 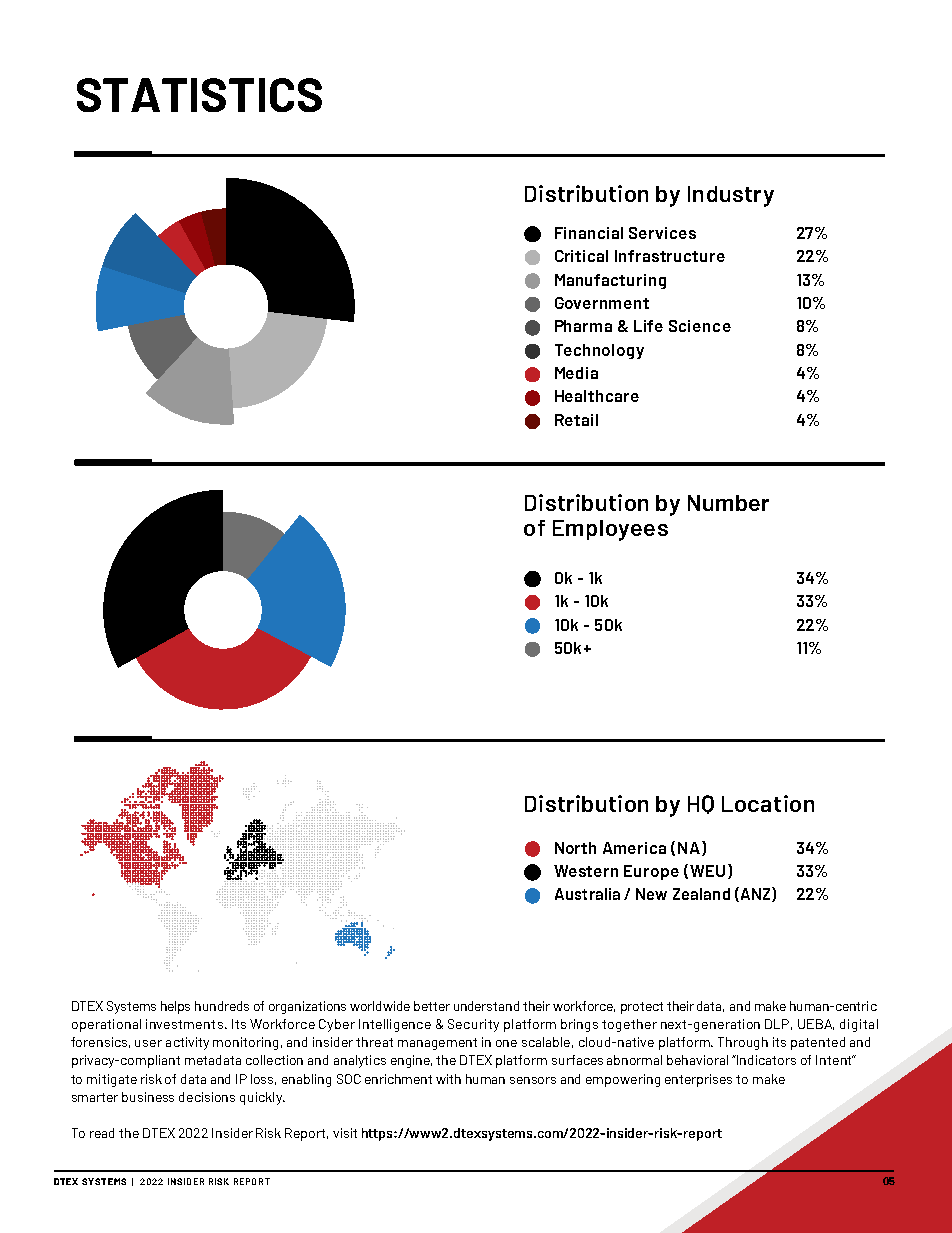 I want to click on Number, so click(x=728, y=503).
